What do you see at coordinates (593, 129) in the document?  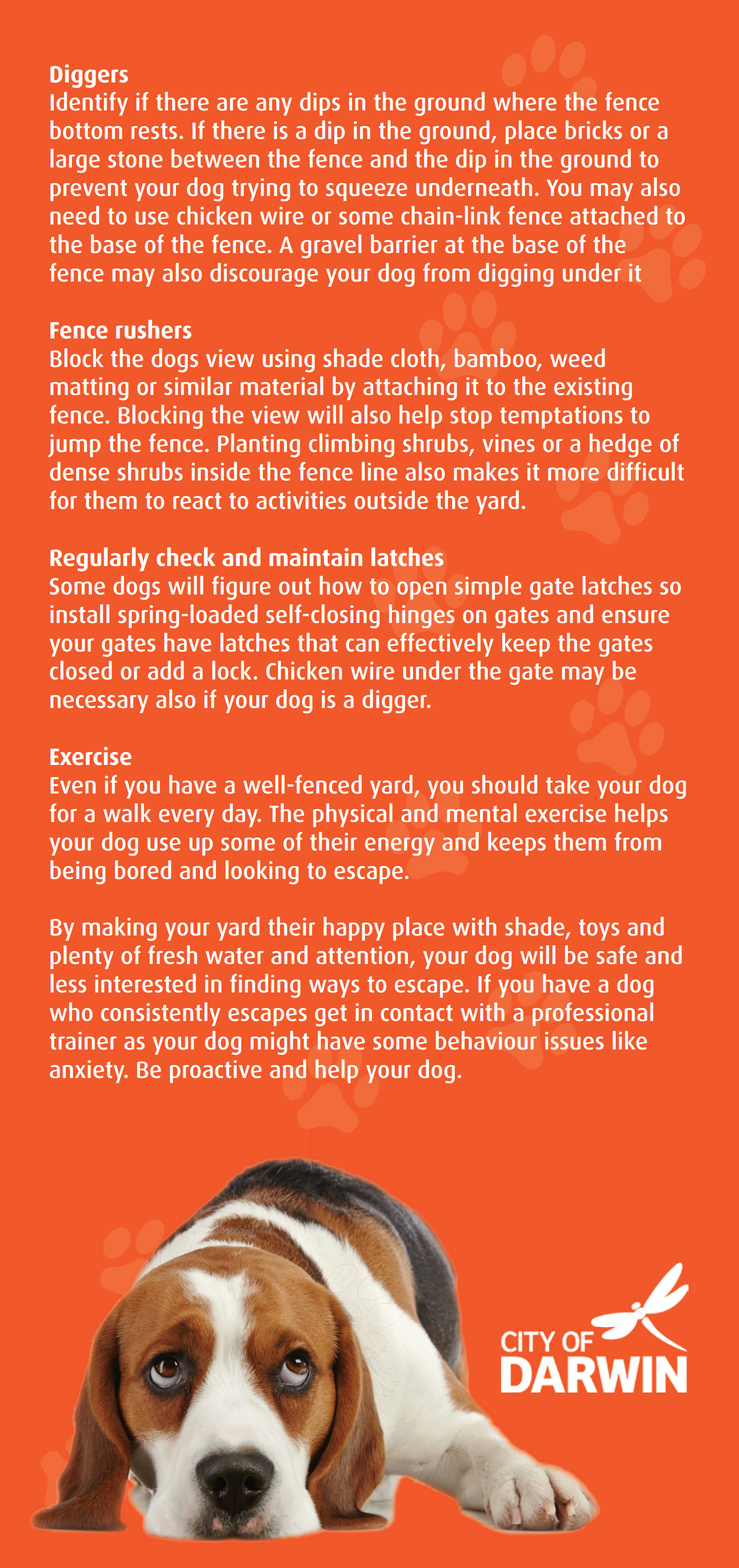 I see `bricks` at bounding box center [593, 129].
